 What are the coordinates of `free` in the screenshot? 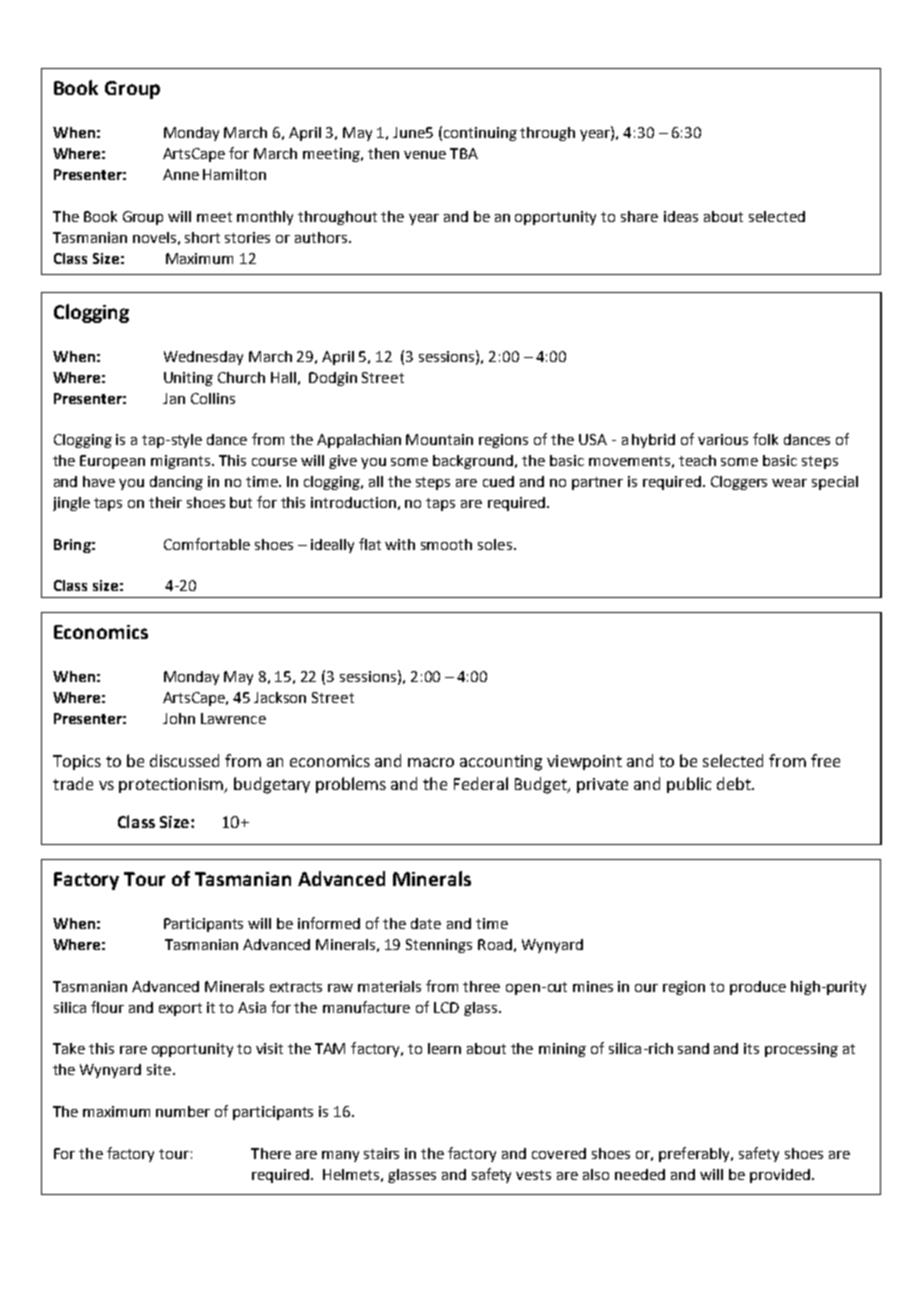 It's located at (825, 760).
